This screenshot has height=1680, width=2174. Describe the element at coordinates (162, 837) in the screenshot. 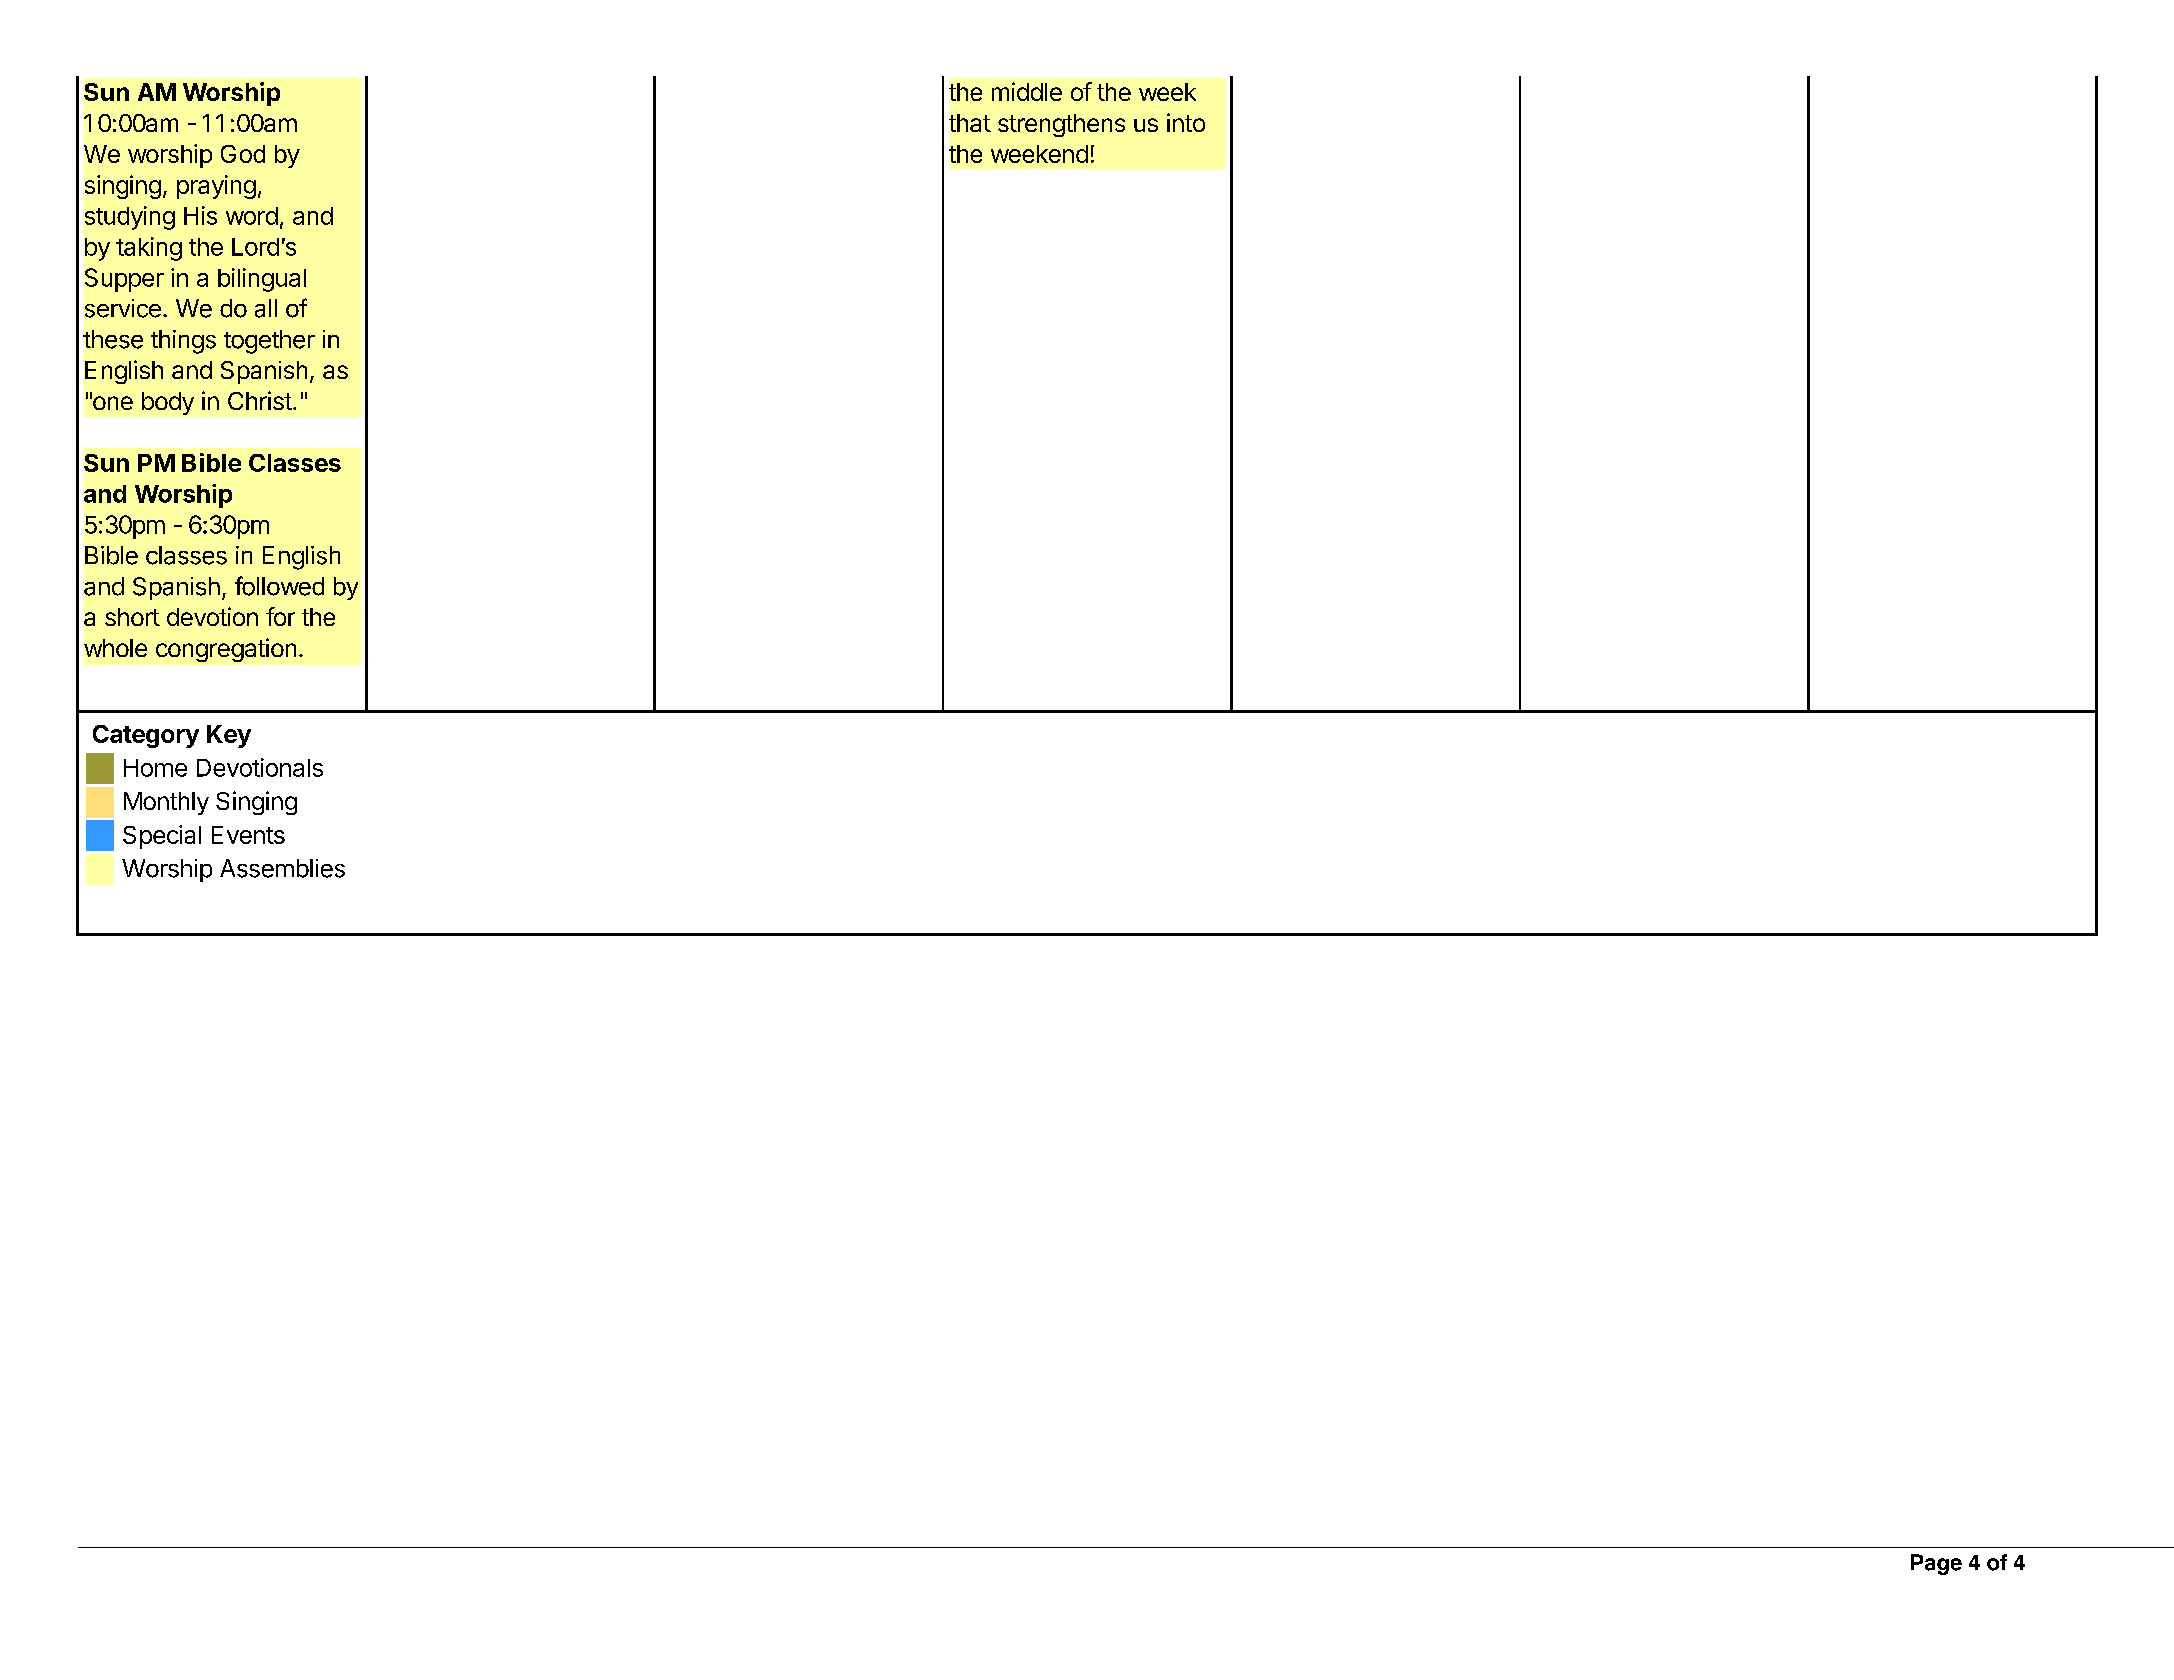

I see `Special` at that location.
